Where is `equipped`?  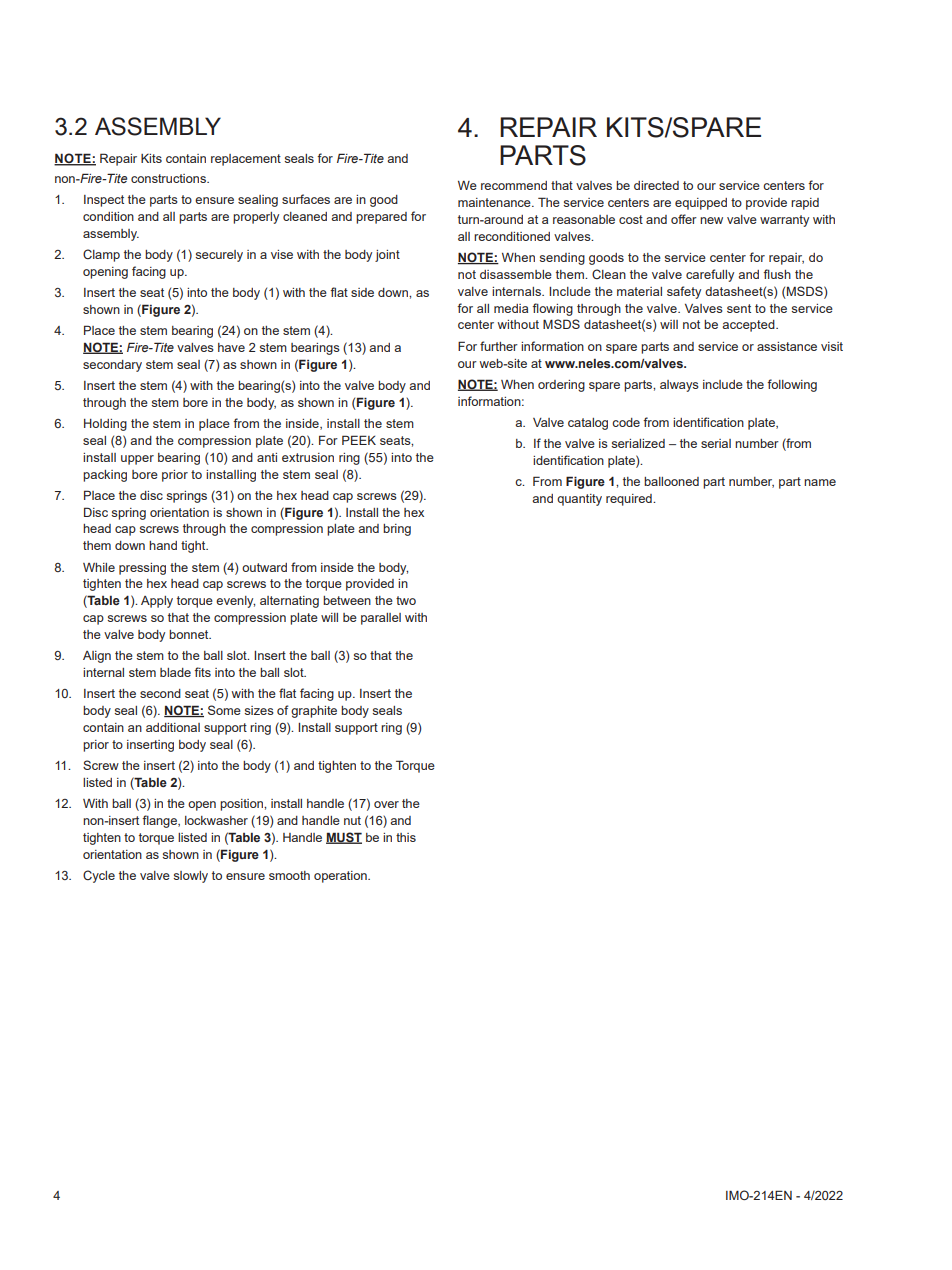 equipped is located at coordinates (701, 204).
